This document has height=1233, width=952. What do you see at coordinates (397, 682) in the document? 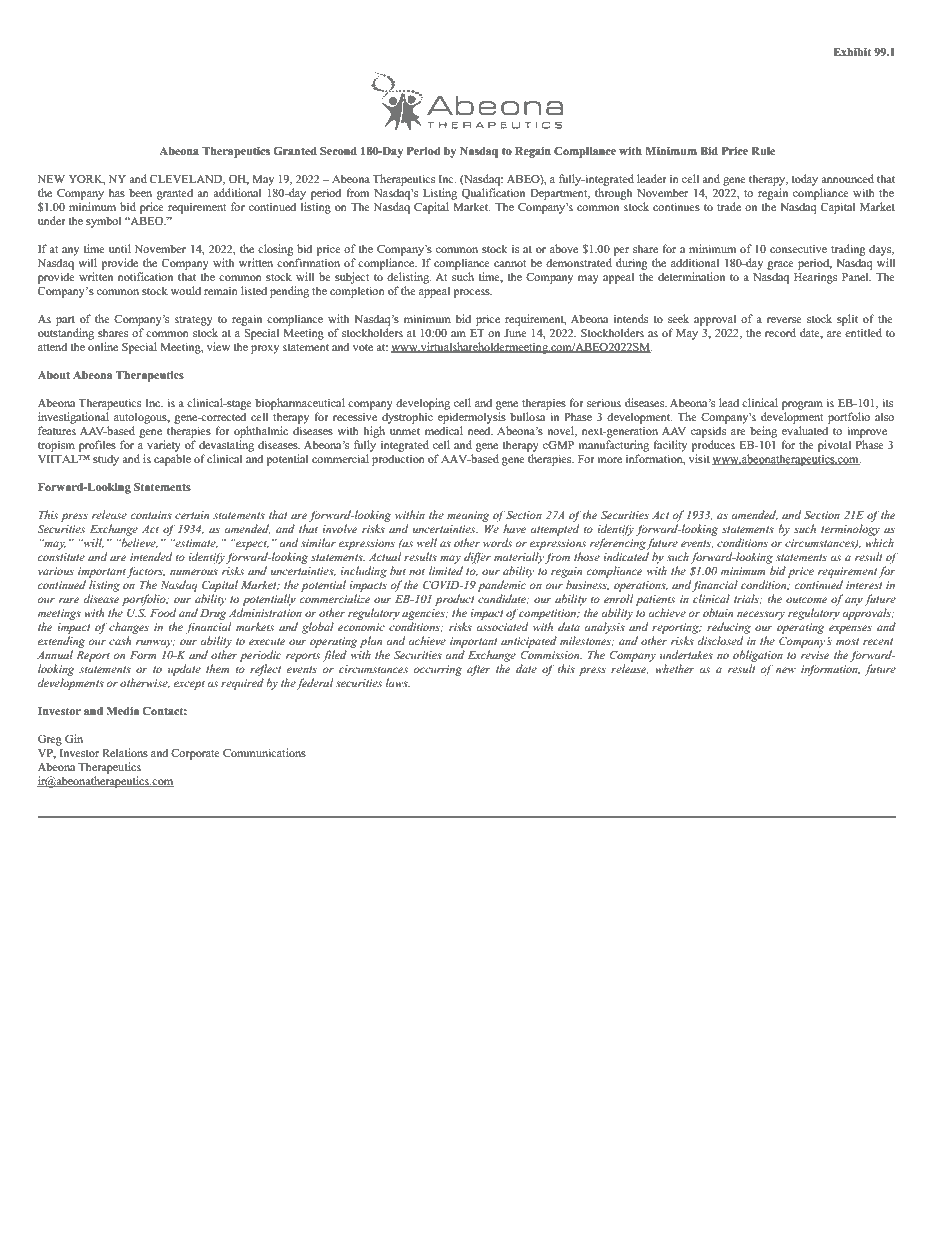
I see `laws` at bounding box center [397, 682].
